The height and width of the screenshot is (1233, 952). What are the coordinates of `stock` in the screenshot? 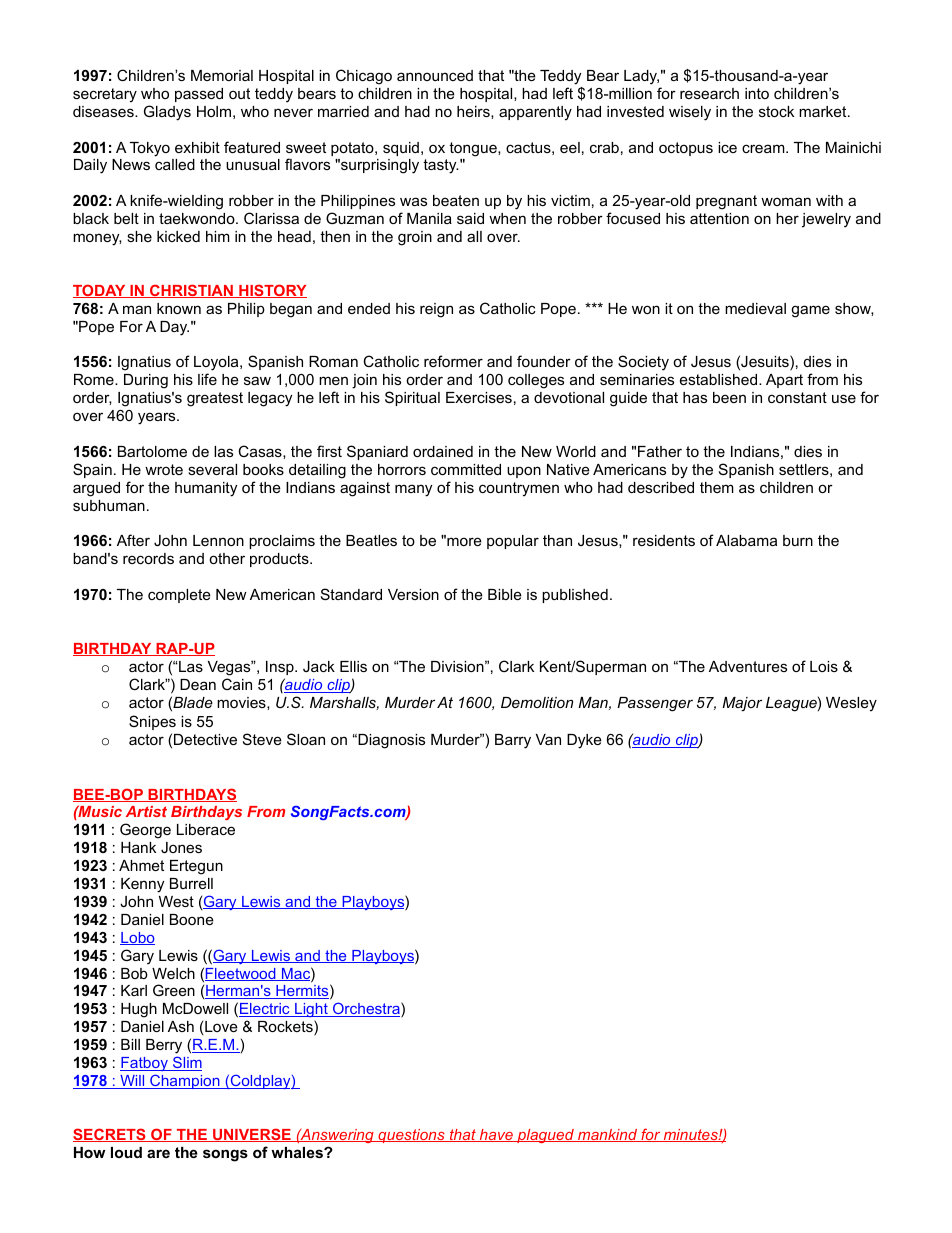 It's located at (776, 111).
